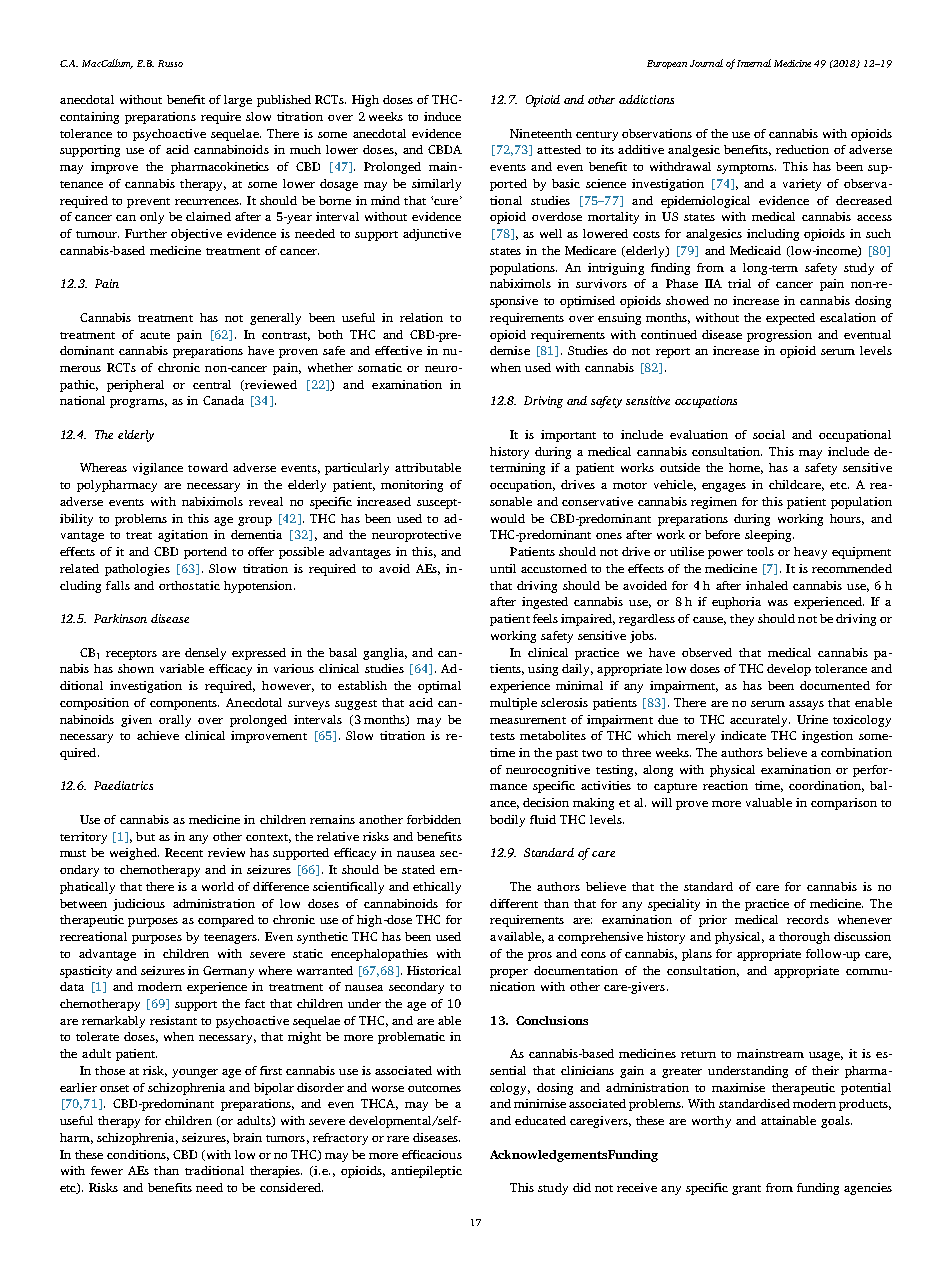 Image resolution: width=952 pixels, height=1270 pixels. What do you see at coordinates (769, 536) in the screenshot?
I see `sleeping` at bounding box center [769, 536].
